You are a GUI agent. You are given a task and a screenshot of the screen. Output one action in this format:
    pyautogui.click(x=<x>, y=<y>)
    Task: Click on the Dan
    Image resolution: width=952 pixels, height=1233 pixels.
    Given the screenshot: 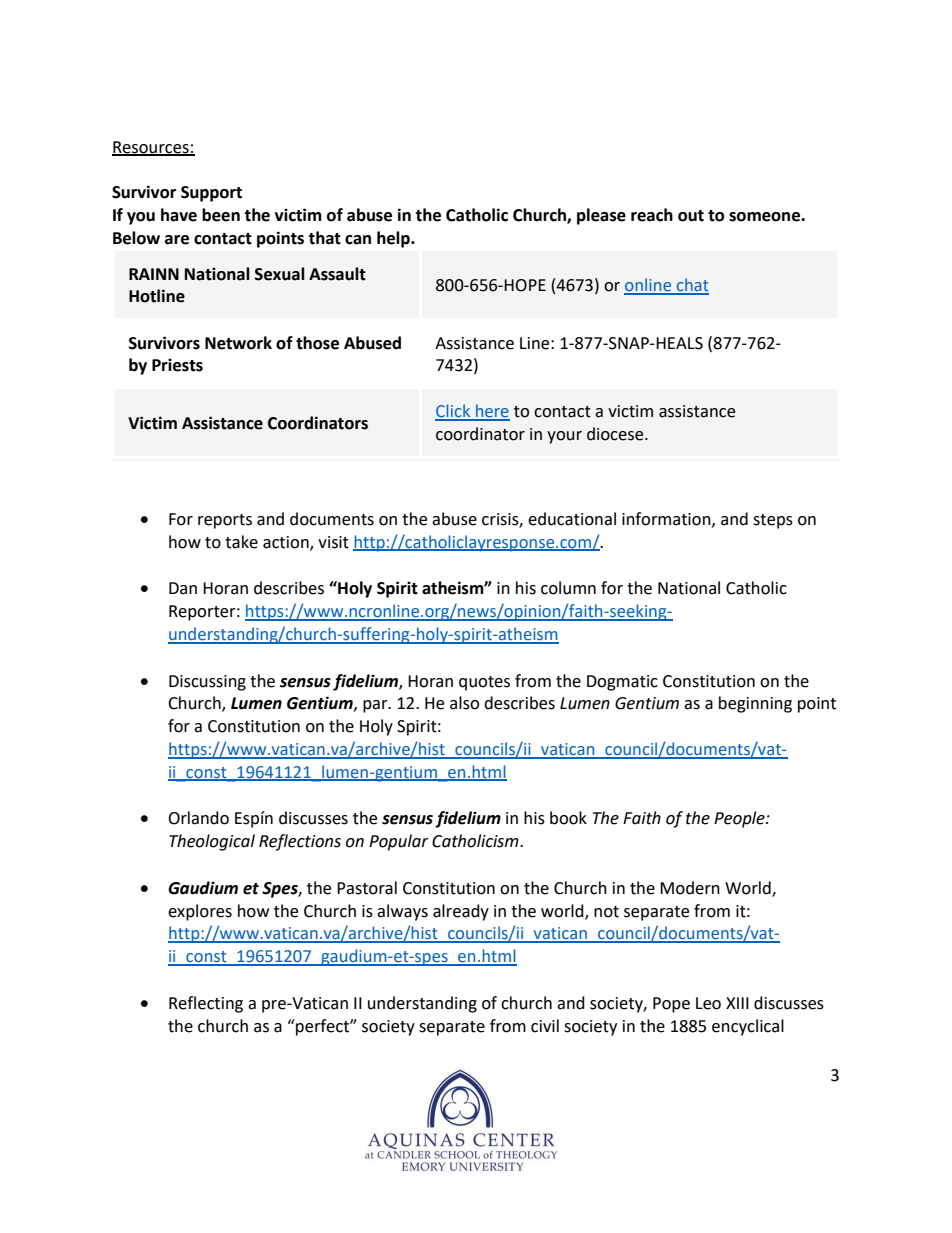 What is the action you would take?
    pyautogui.click(x=183, y=588)
